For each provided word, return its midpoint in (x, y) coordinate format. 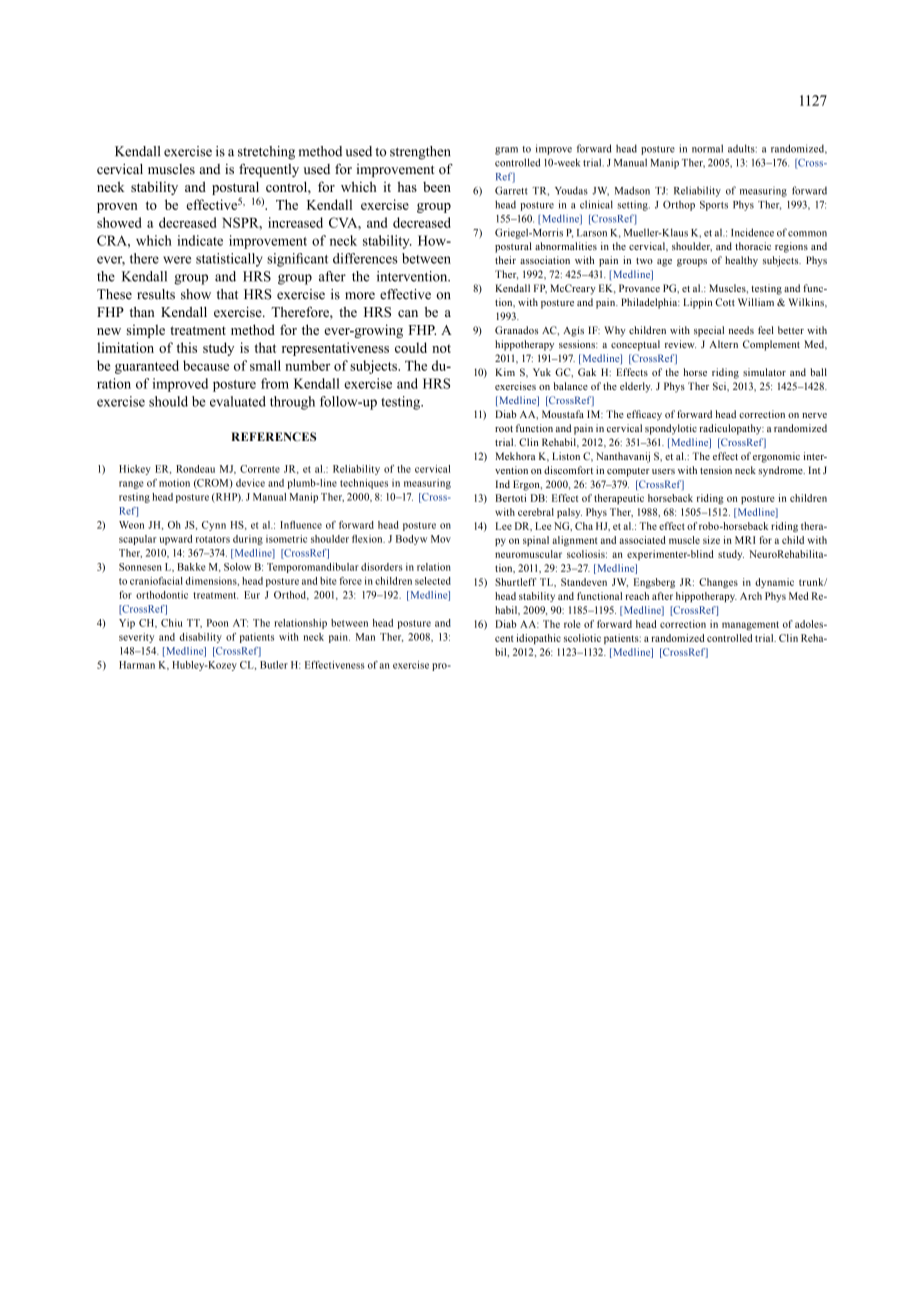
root (504, 428)
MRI (745, 540)
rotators (213, 539)
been (437, 187)
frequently (269, 170)
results (156, 294)
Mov (441, 539)
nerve (814, 415)
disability (200, 638)
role (572, 624)
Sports (714, 206)
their (505, 260)
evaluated (238, 401)
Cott (725, 302)
